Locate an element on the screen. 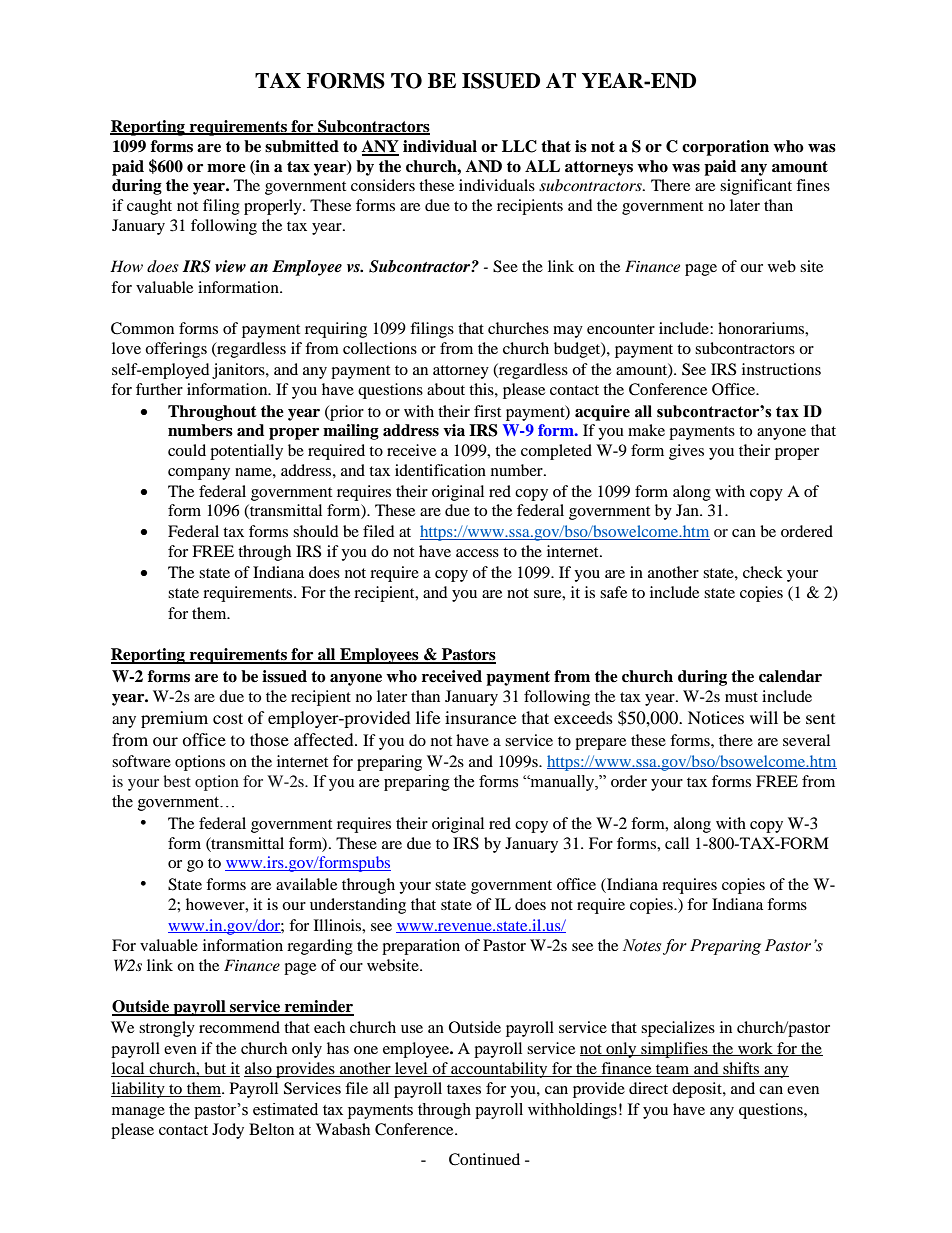 This screenshot has height=1233, width=952. insurance is located at coordinates (480, 717).
